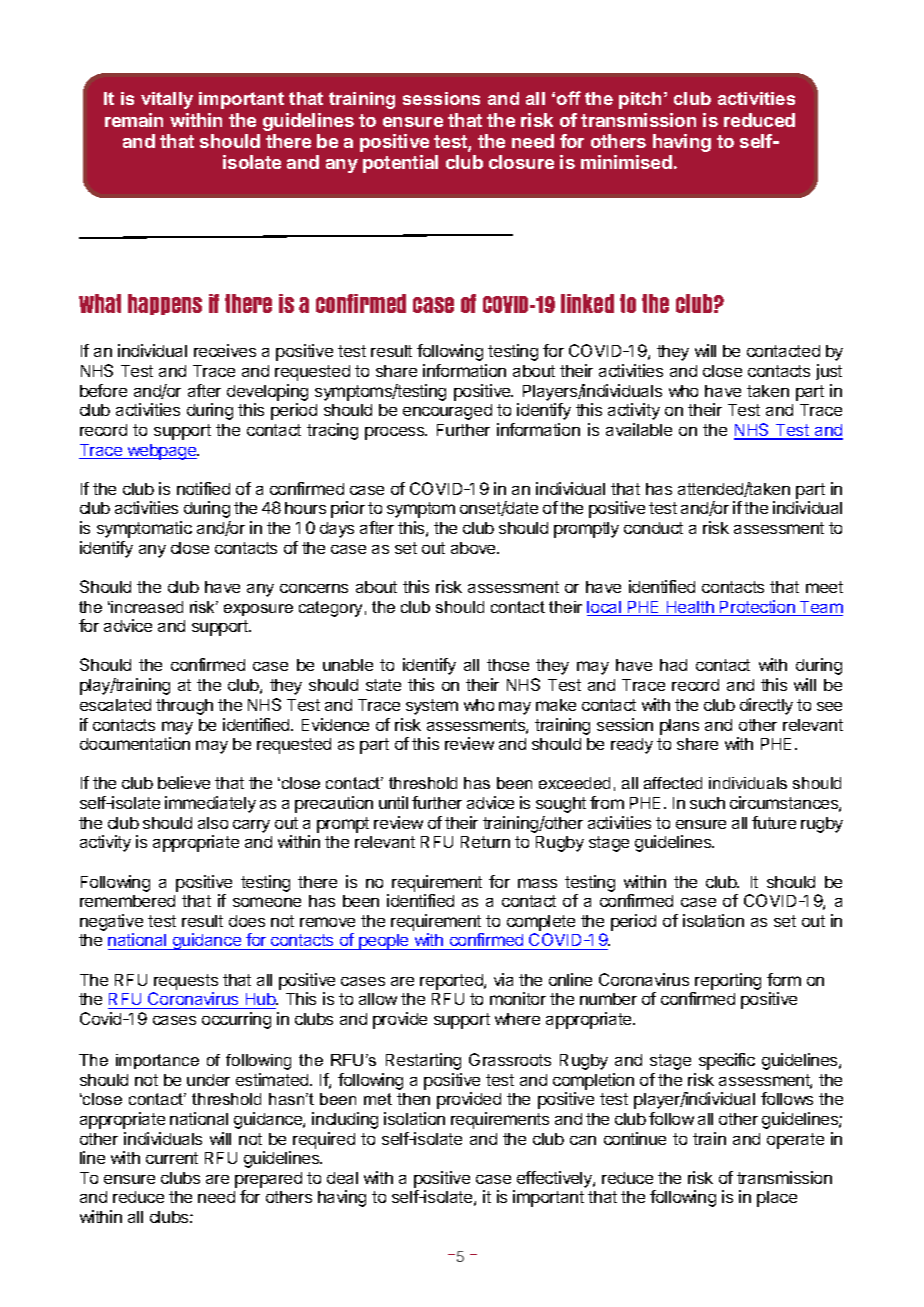  Describe the element at coordinates (757, 608) in the screenshot. I see `Protection` at that location.
